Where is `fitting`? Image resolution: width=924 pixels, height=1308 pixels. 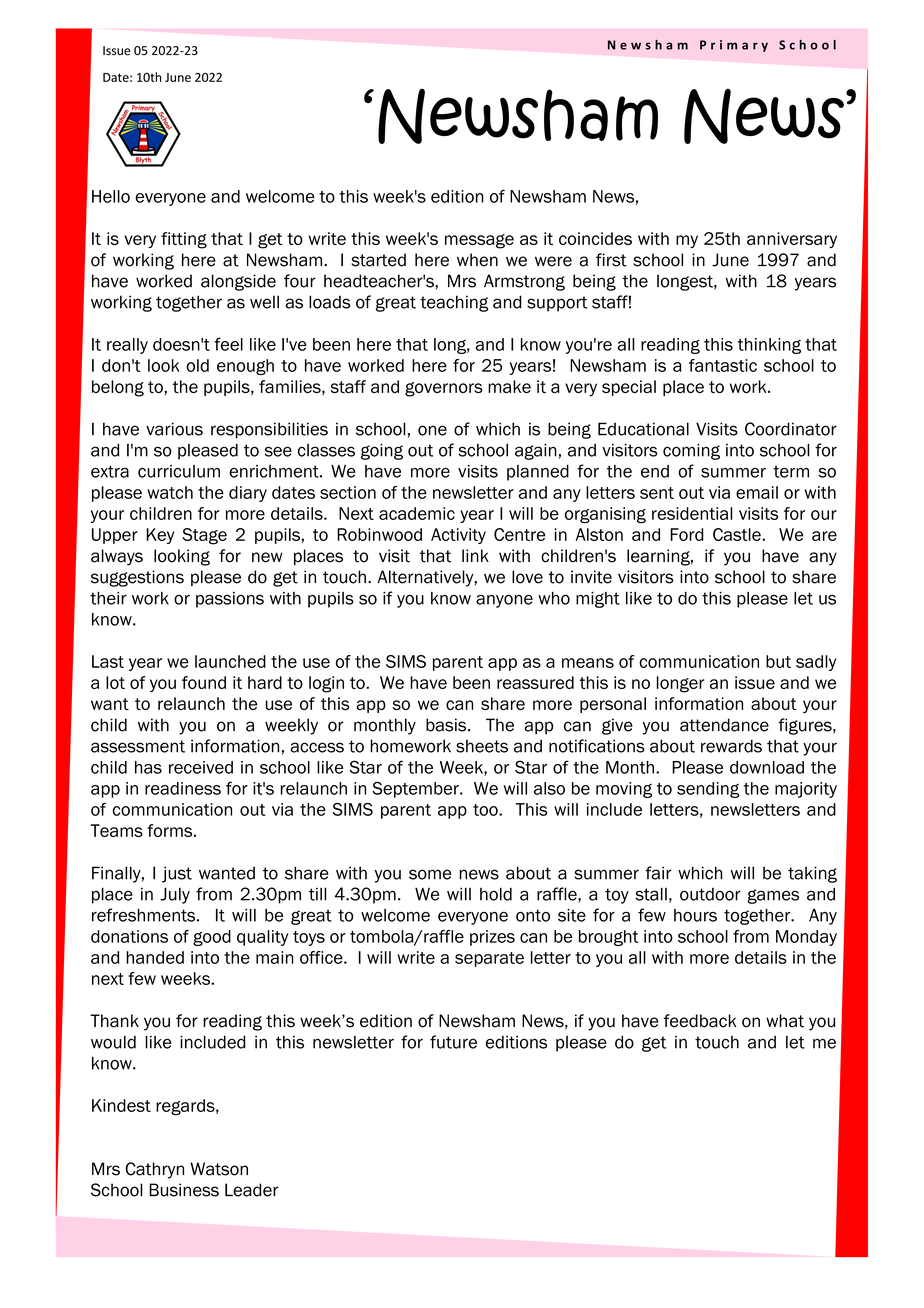
fitting is located at coordinates (184, 240).
